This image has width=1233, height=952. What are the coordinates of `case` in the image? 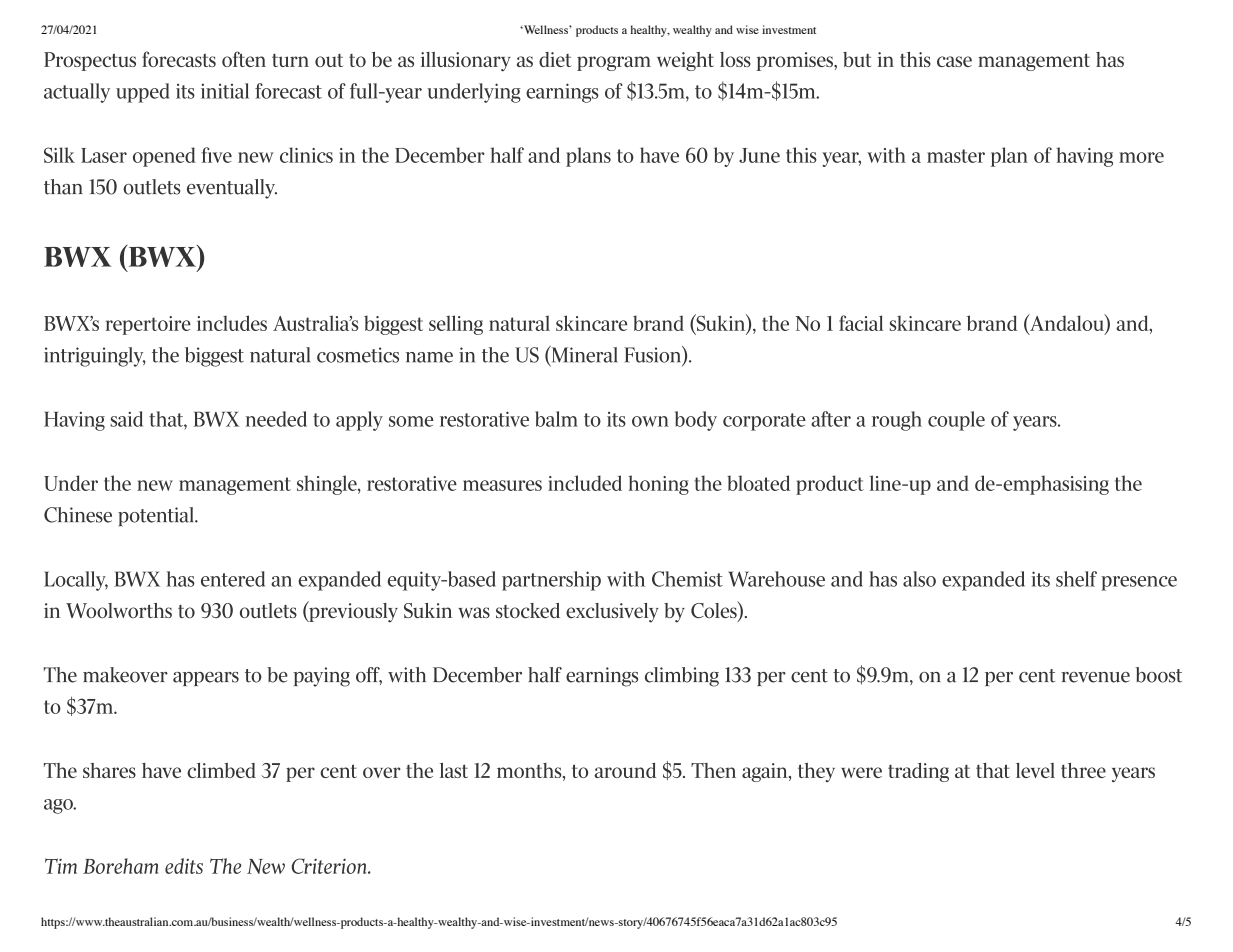 It's located at (954, 61).
